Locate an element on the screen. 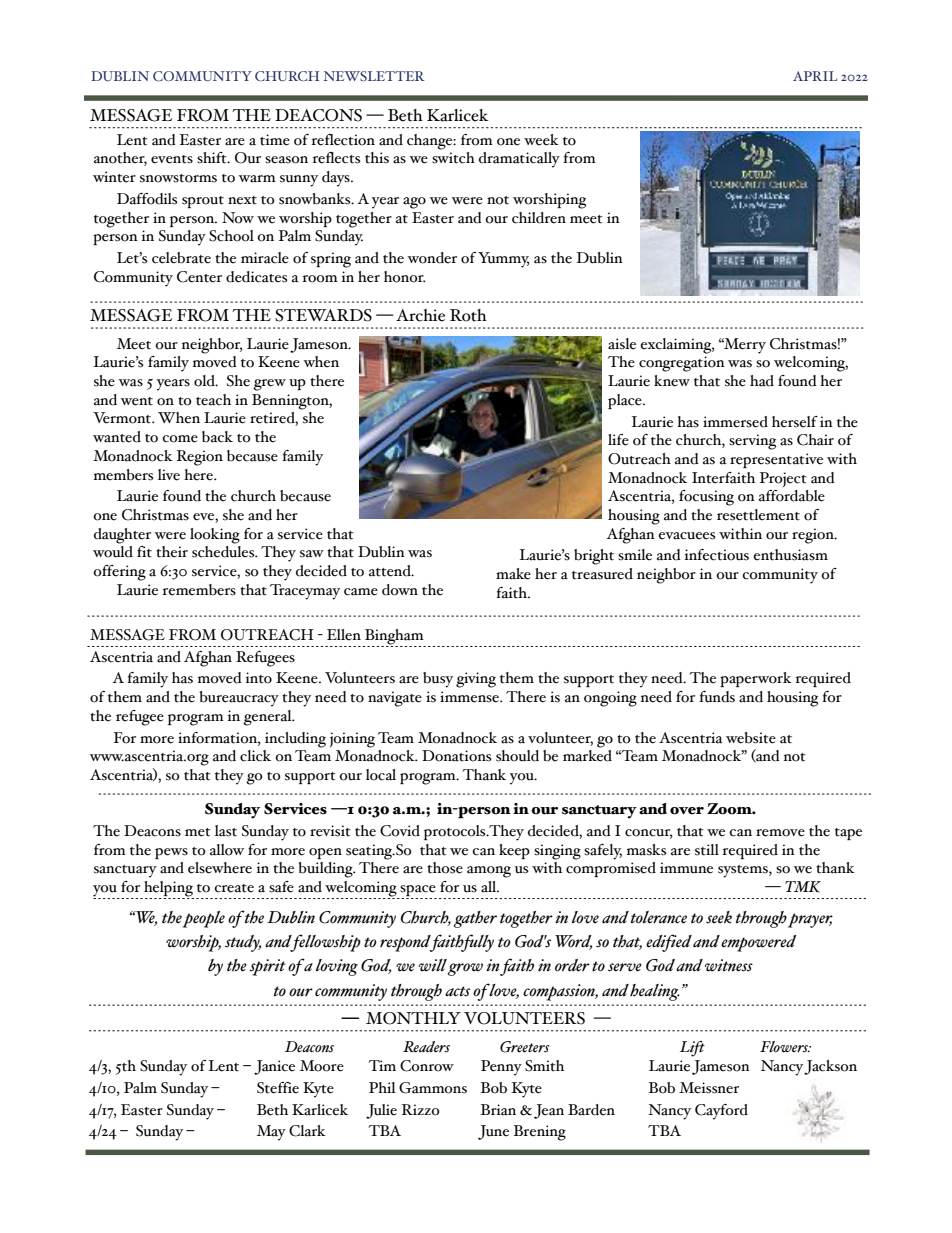 Image resolution: width=952 pixels, height=1233 pixels. click is located at coordinates (255, 756).
